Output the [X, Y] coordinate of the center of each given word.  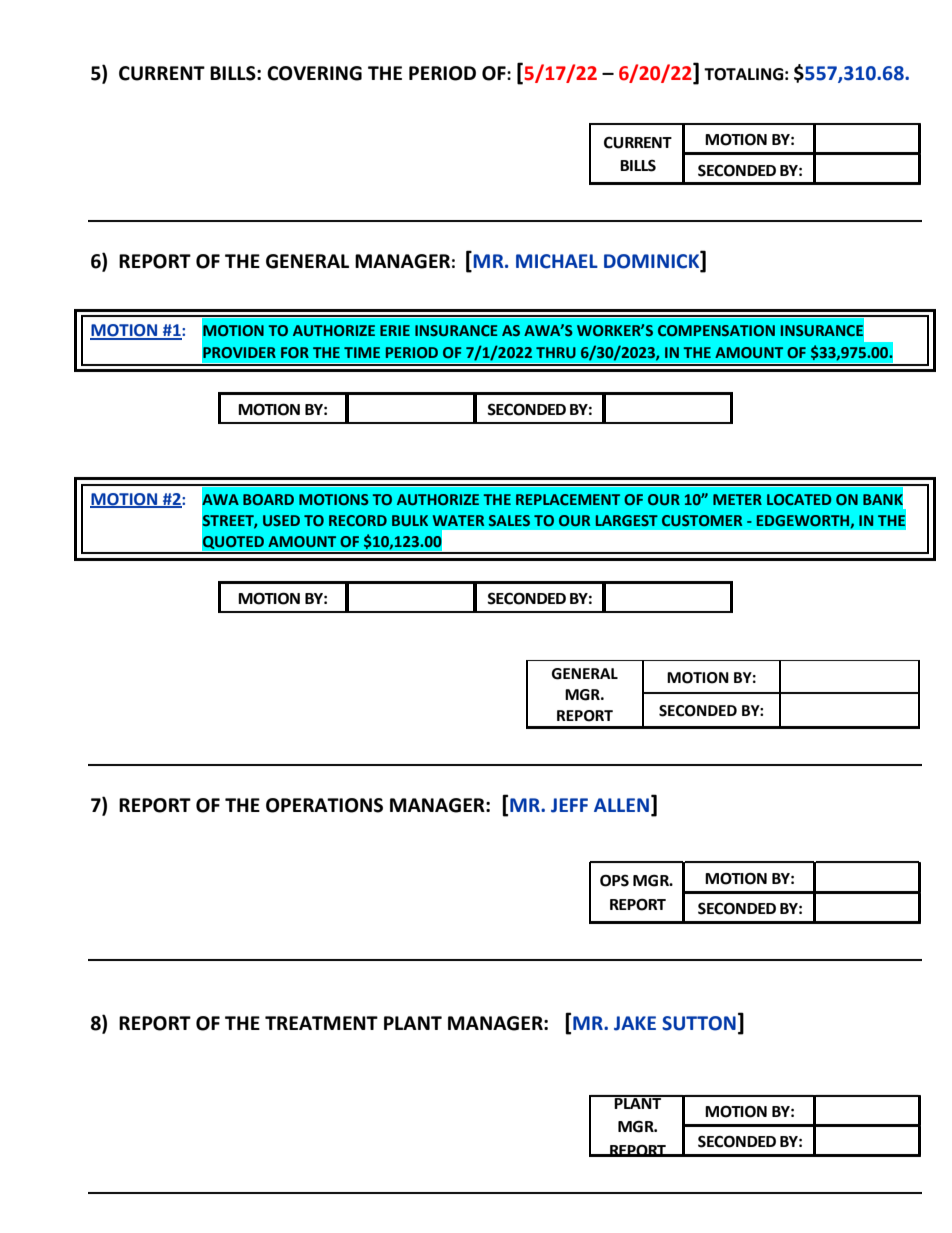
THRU [556, 352]
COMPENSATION [716, 330]
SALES [509, 520]
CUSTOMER [702, 520]
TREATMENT [321, 1023]
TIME [362, 352]
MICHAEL [557, 261]
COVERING [314, 73]
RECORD [358, 520]
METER [737, 499]
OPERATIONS [324, 805]
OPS [614, 880]
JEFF [569, 805]
